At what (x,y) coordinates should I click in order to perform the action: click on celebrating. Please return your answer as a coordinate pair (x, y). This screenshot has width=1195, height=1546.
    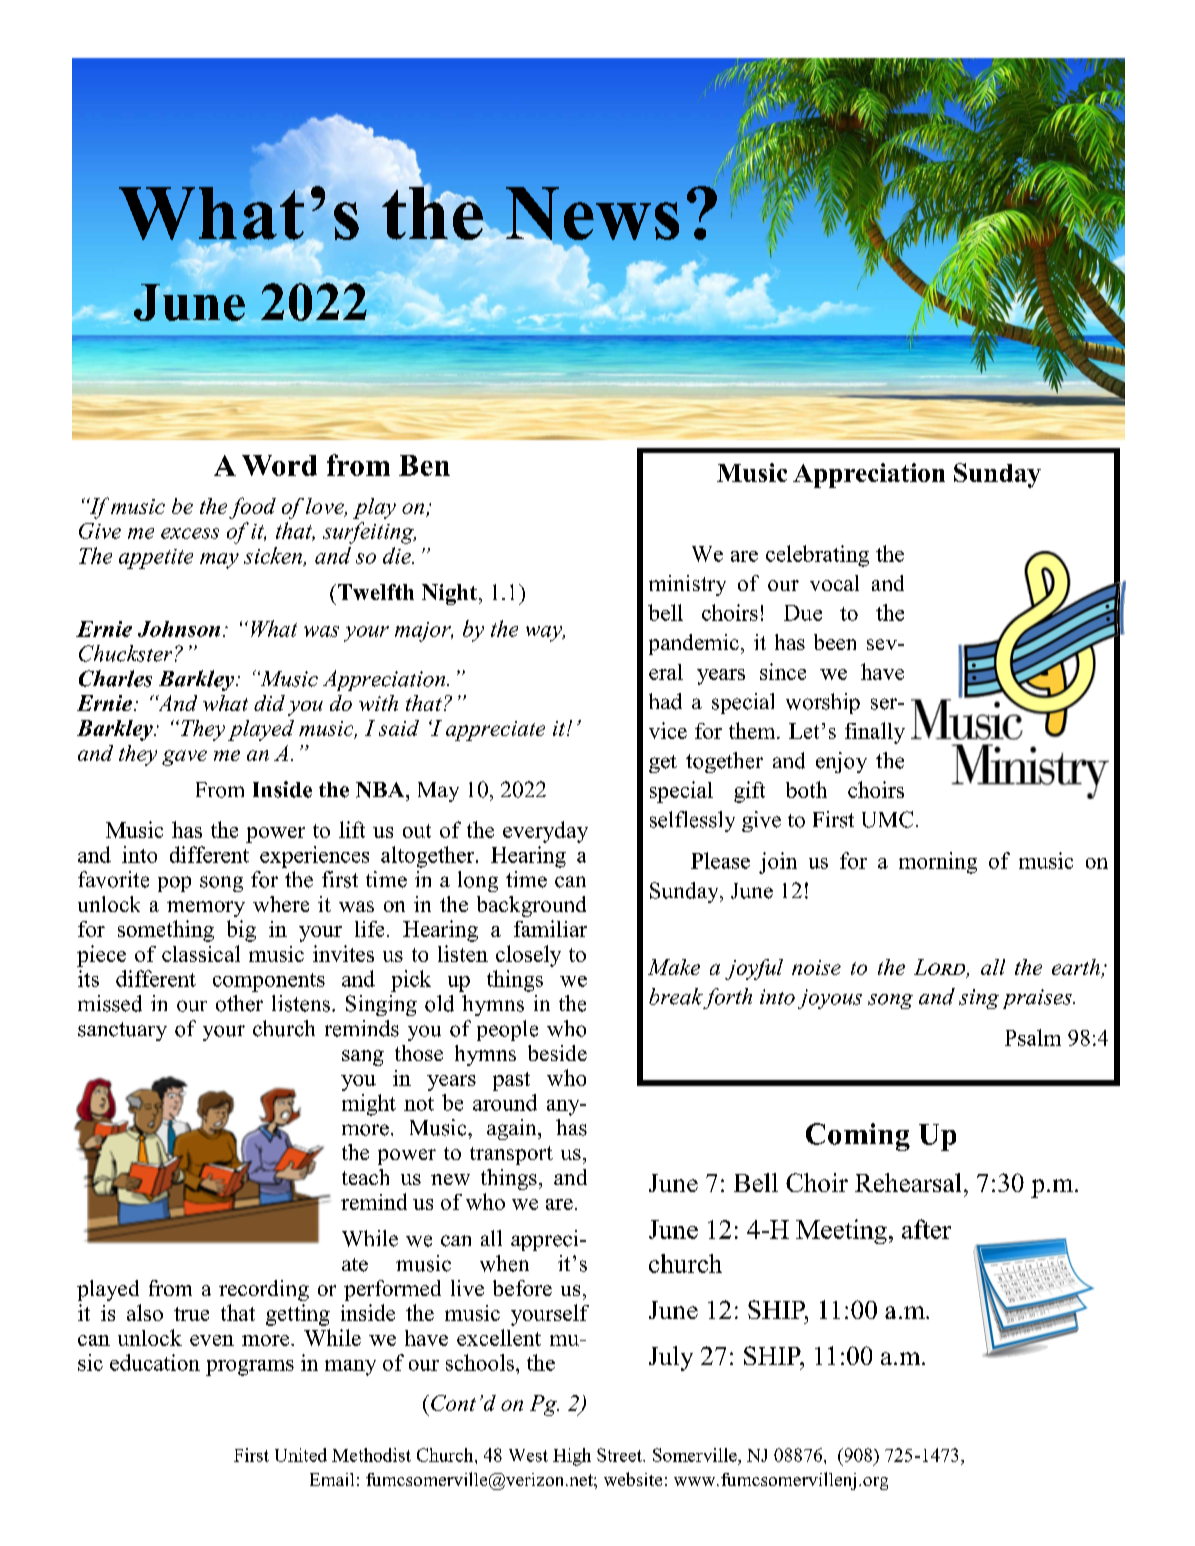
    Looking at the image, I should click on (817, 556).
